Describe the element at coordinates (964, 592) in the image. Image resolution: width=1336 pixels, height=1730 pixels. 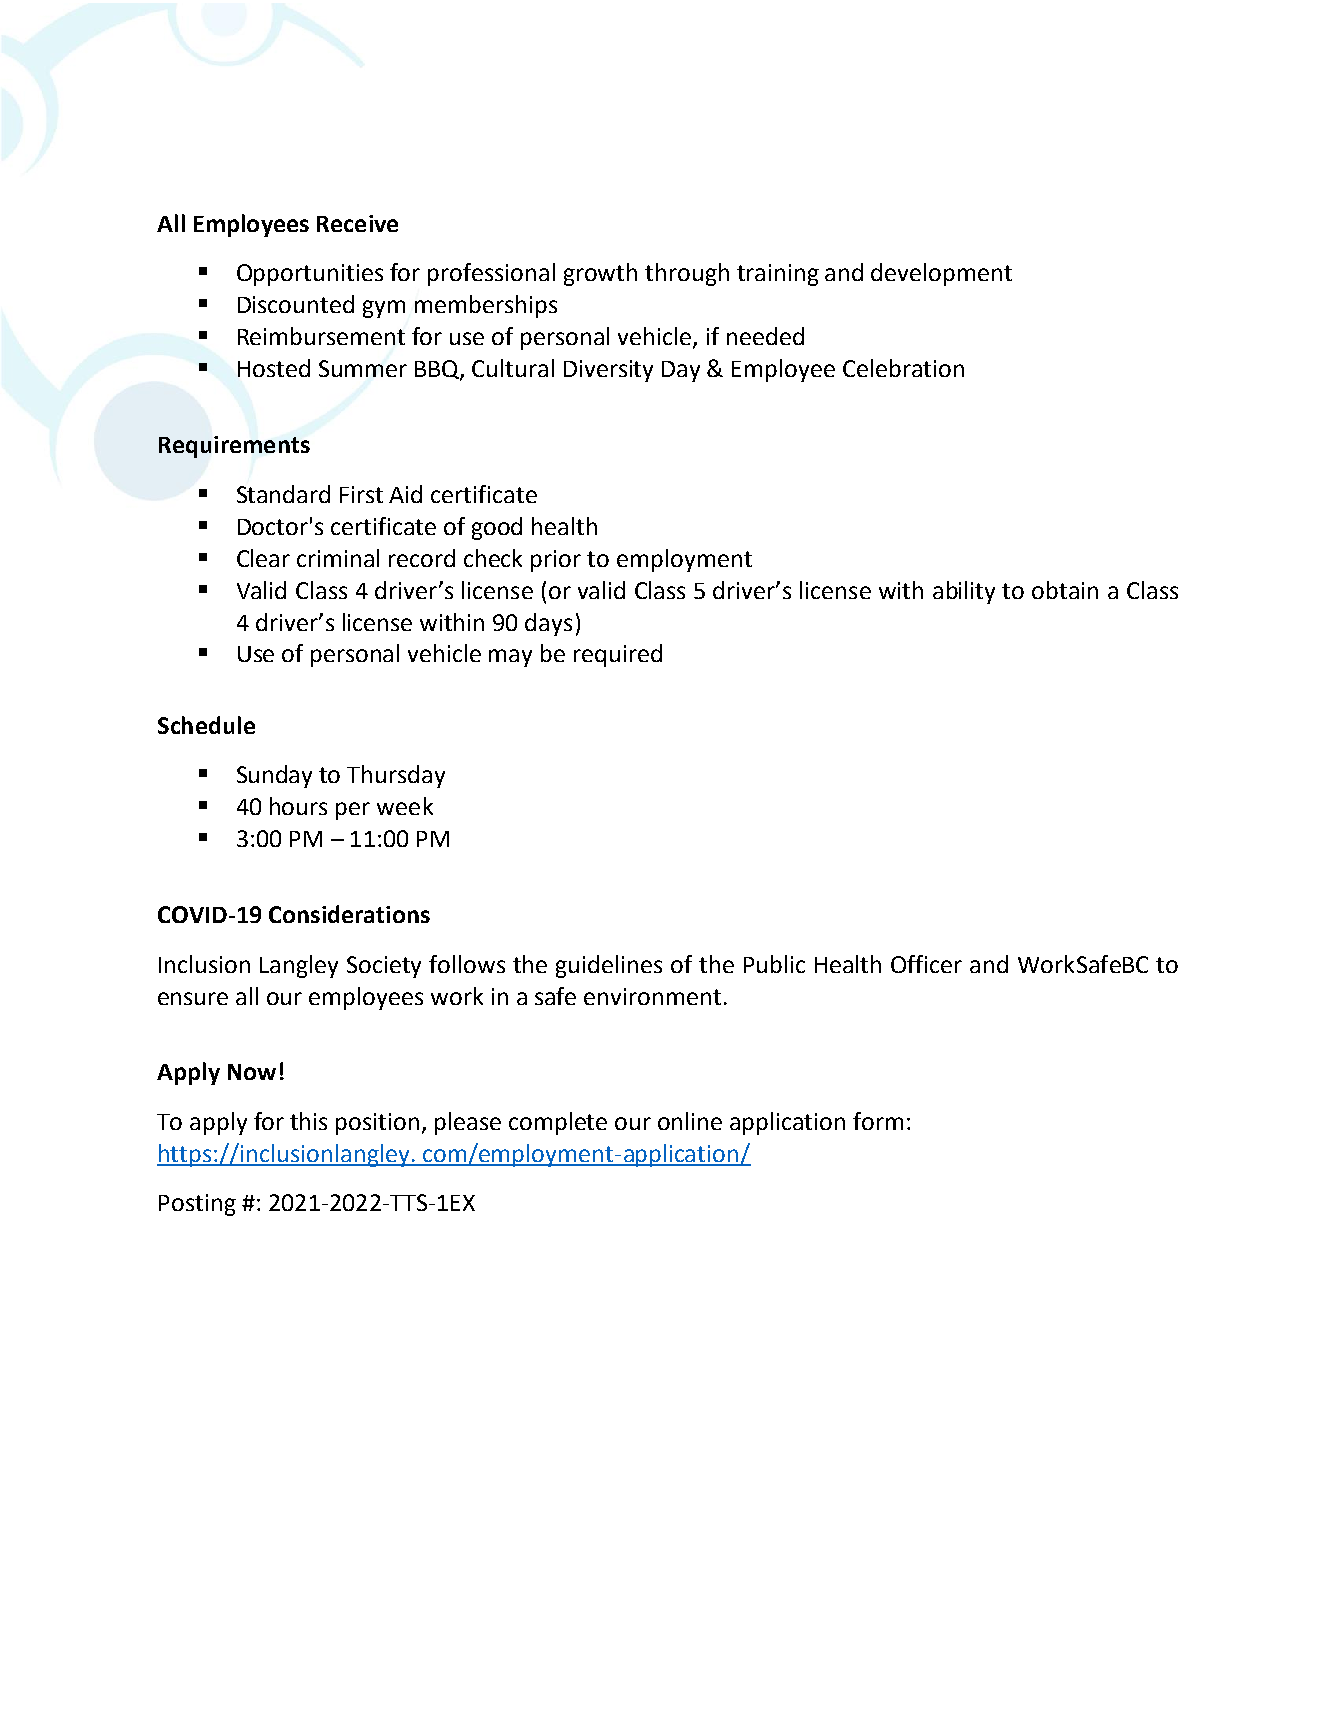
I see `ability` at that location.
